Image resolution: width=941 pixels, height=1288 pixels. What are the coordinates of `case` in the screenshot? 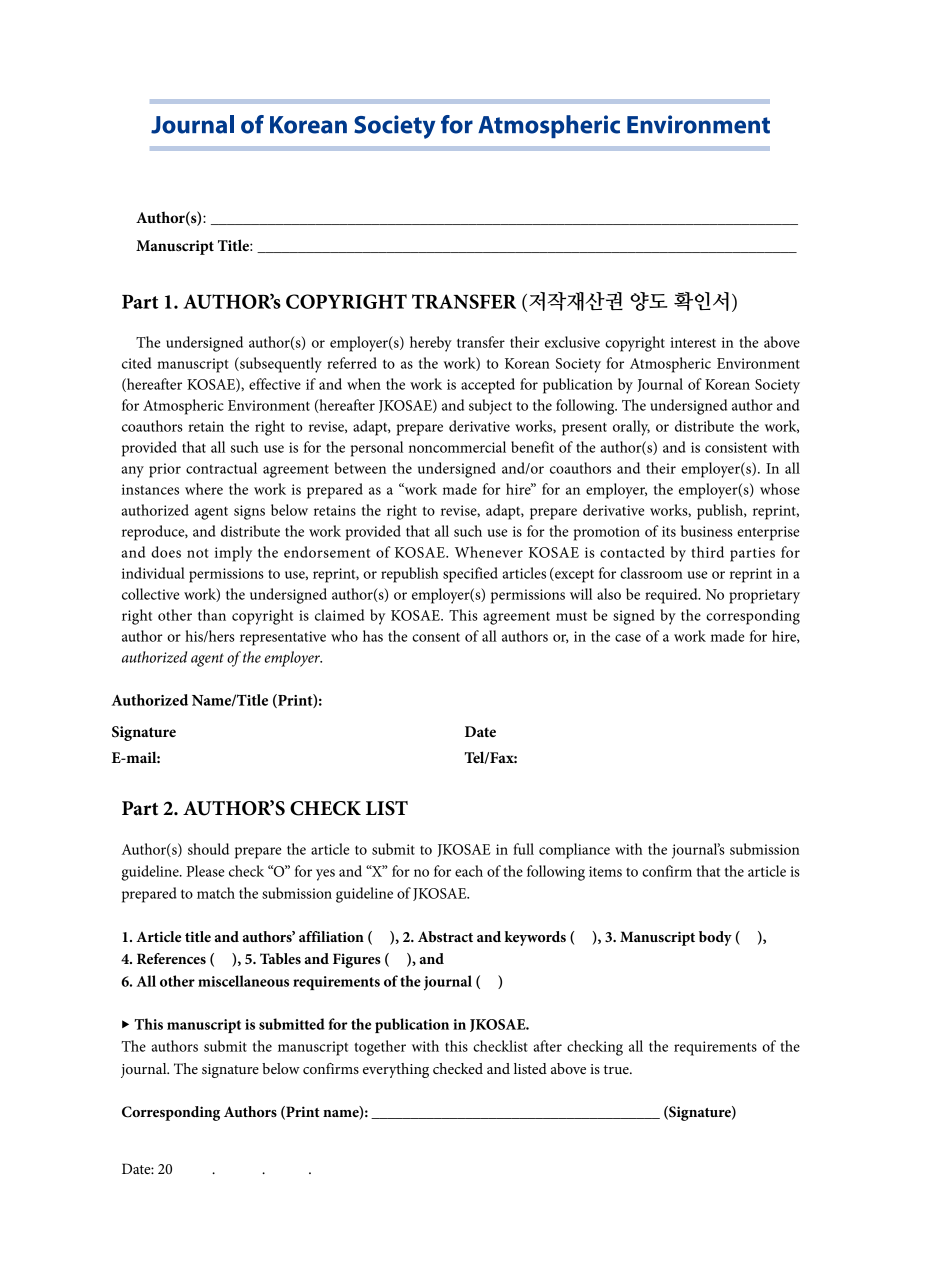 It's located at (628, 638).
